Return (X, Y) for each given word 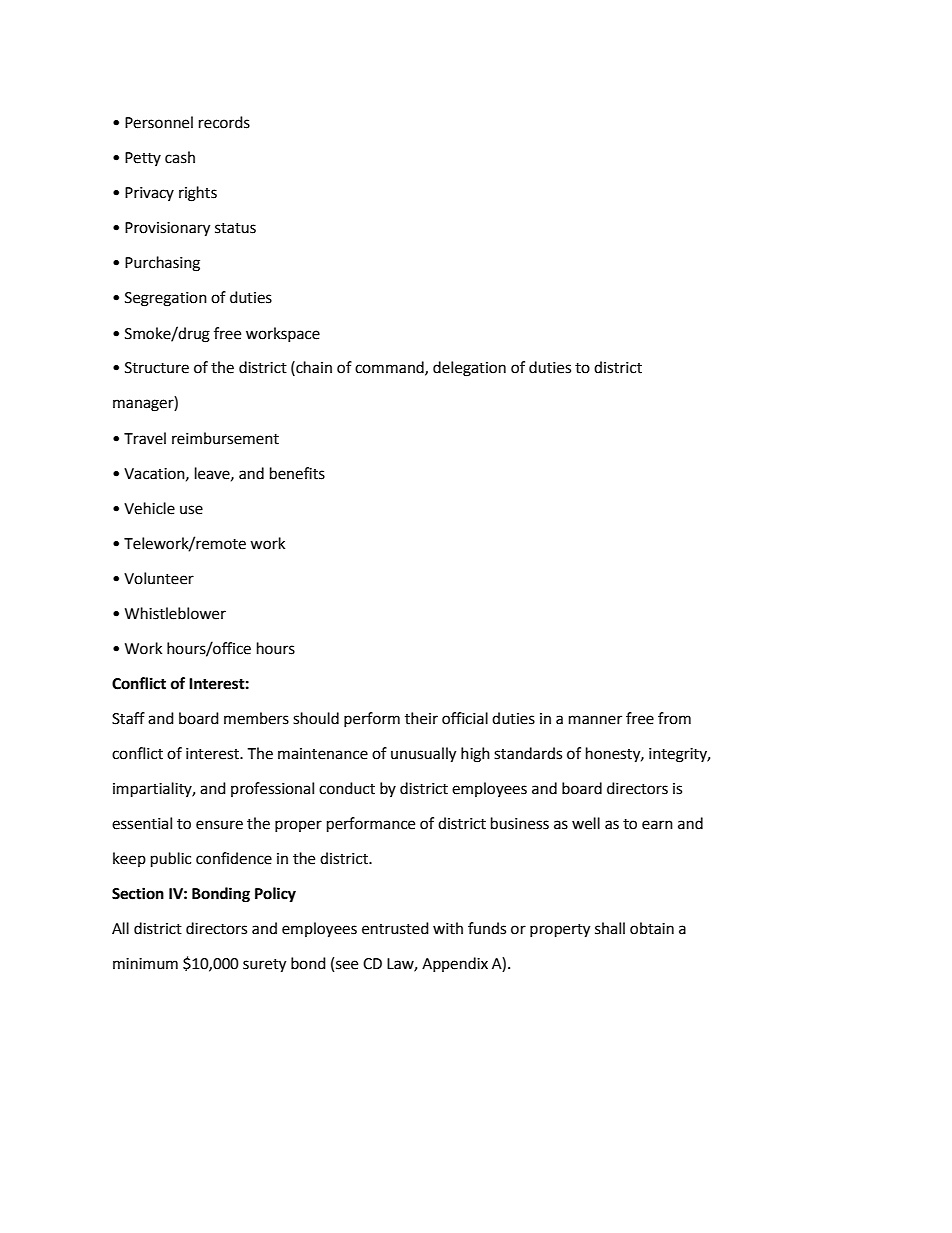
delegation (469, 369)
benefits (297, 473)
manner (595, 720)
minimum (145, 964)
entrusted (395, 928)
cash (180, 157)
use (191, 510)
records (224, 122)
